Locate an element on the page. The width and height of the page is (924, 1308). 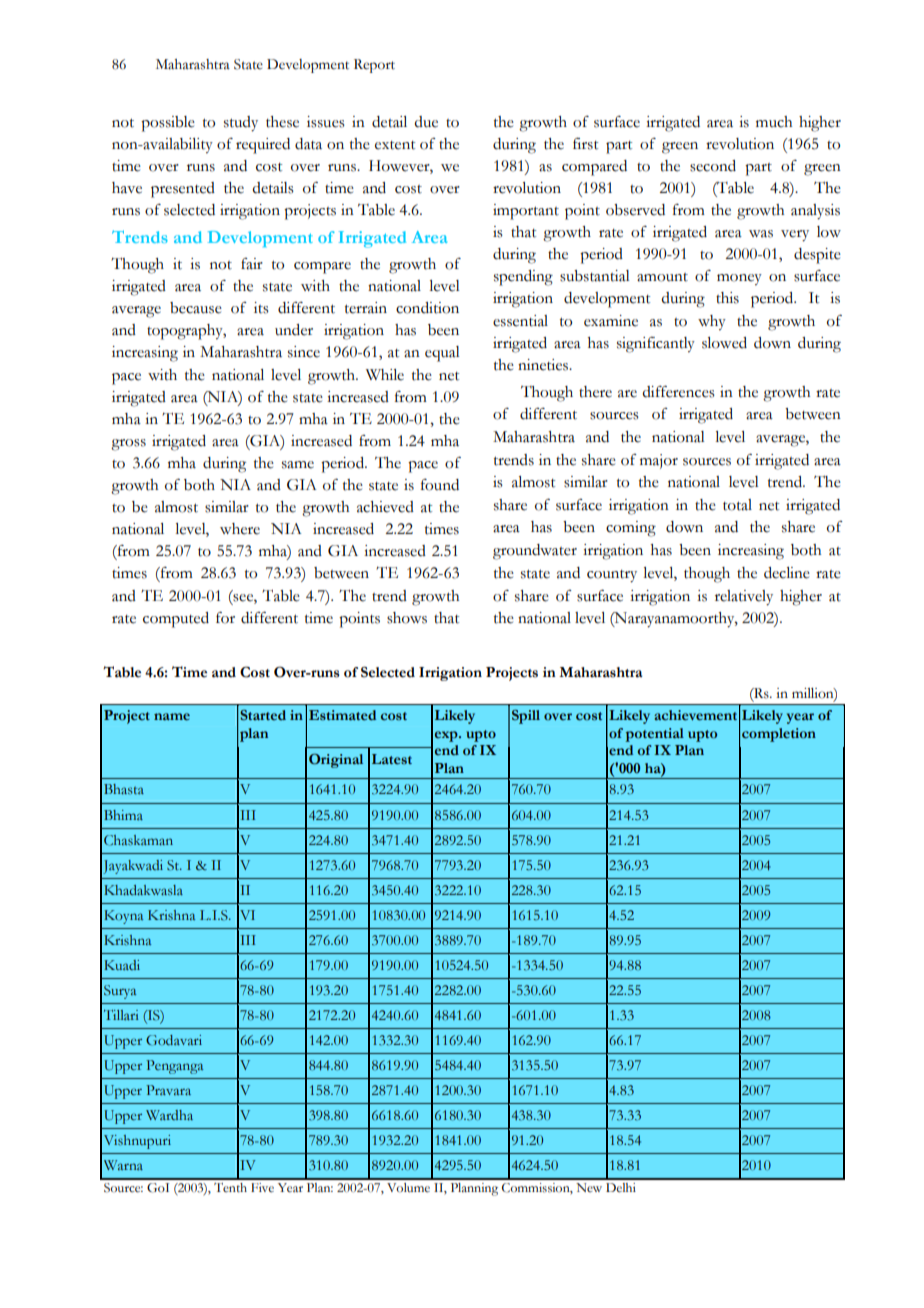
gross is located at coordinates (128, 445).
